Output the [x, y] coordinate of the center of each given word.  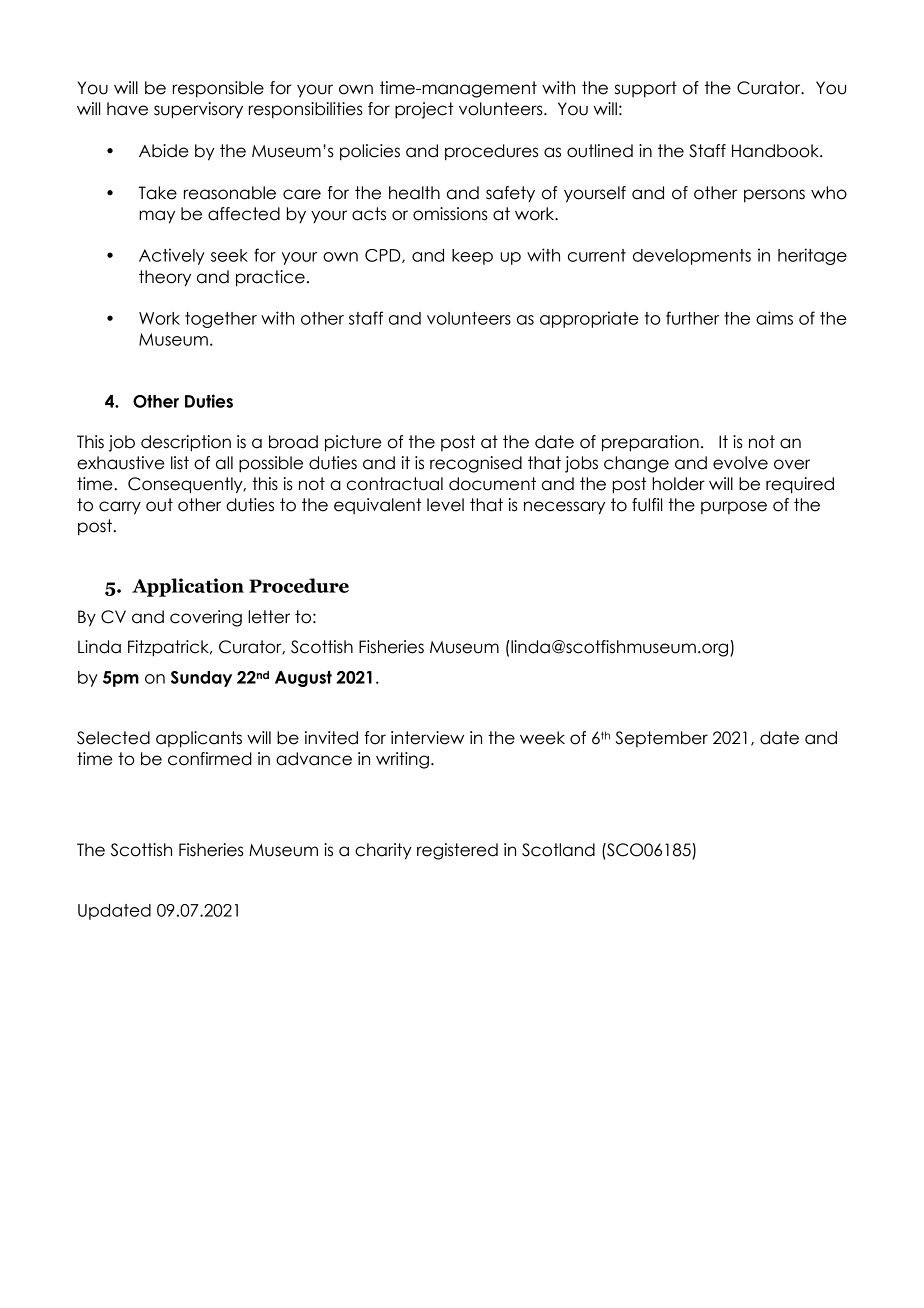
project [424, 110]
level [445, 505]
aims [774, 318]
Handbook [776, 151]
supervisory [198, 110]
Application [188, 587]
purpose [734, 507]
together [221, 320]
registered [457, 851]
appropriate [589, 319]
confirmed [210, 759]
